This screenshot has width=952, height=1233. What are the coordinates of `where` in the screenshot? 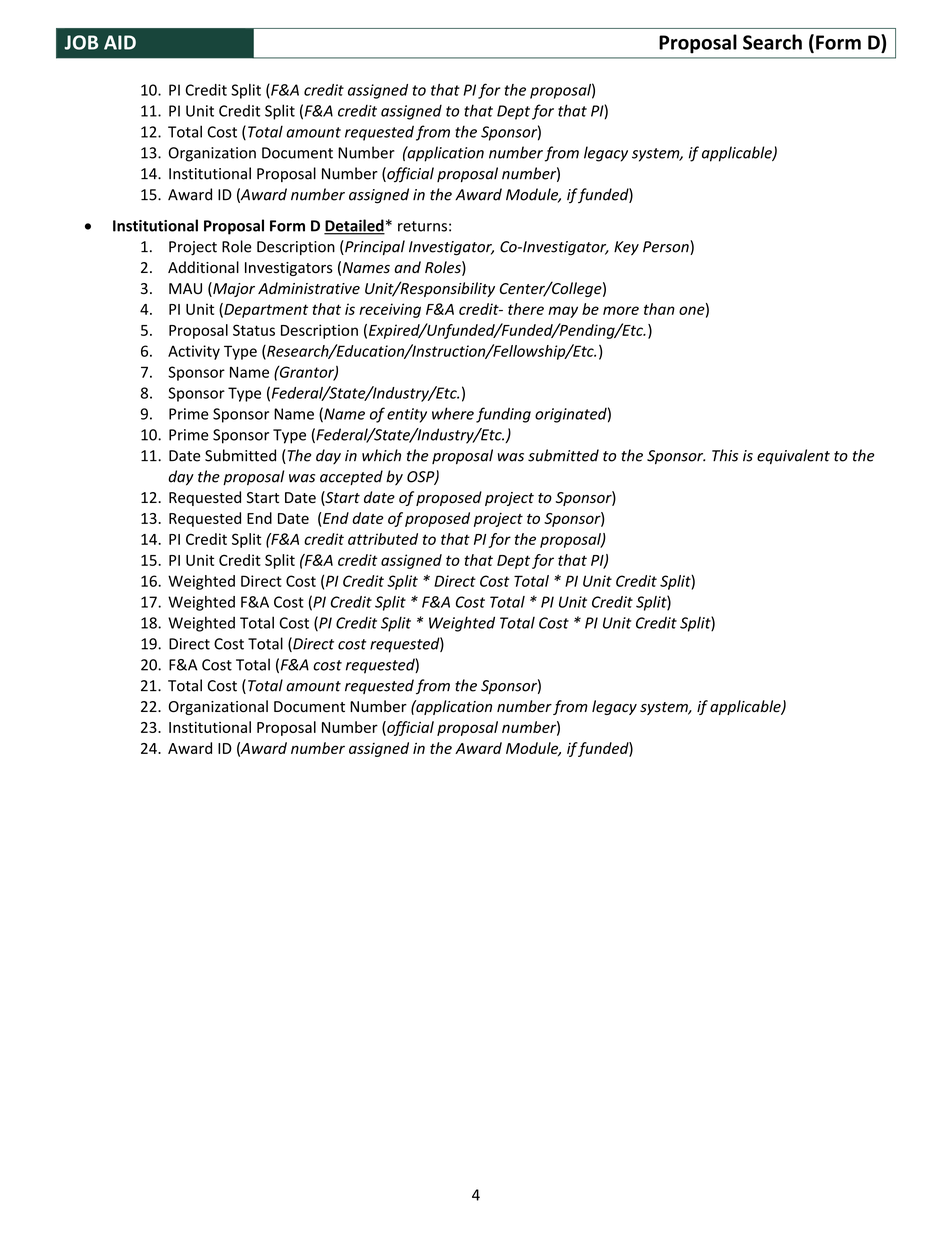 It's located at (453, 413).
